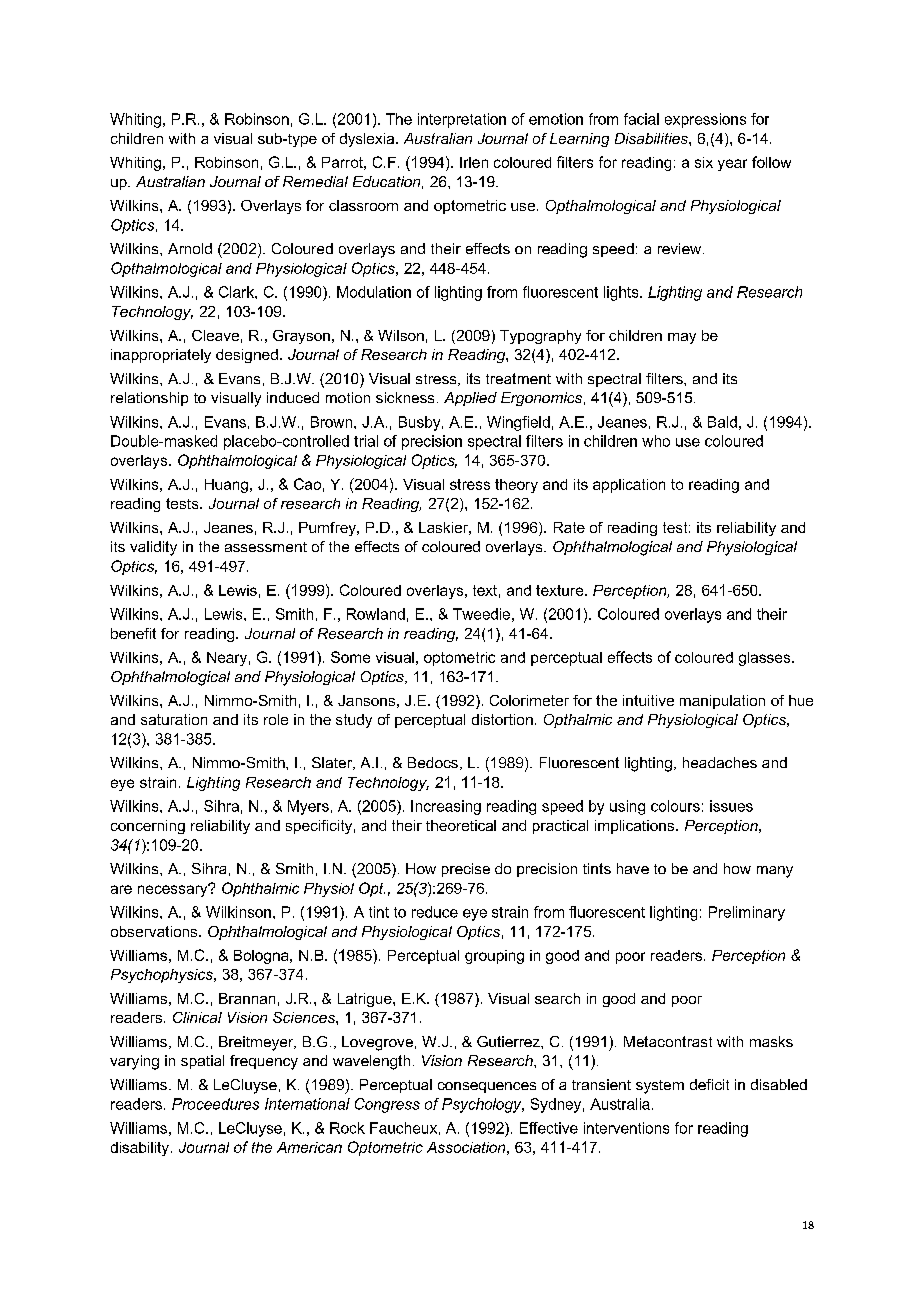 Image resolution: width=924 pixels, height=1308 pixels. I want to click on benefit, so click(133, 633).
